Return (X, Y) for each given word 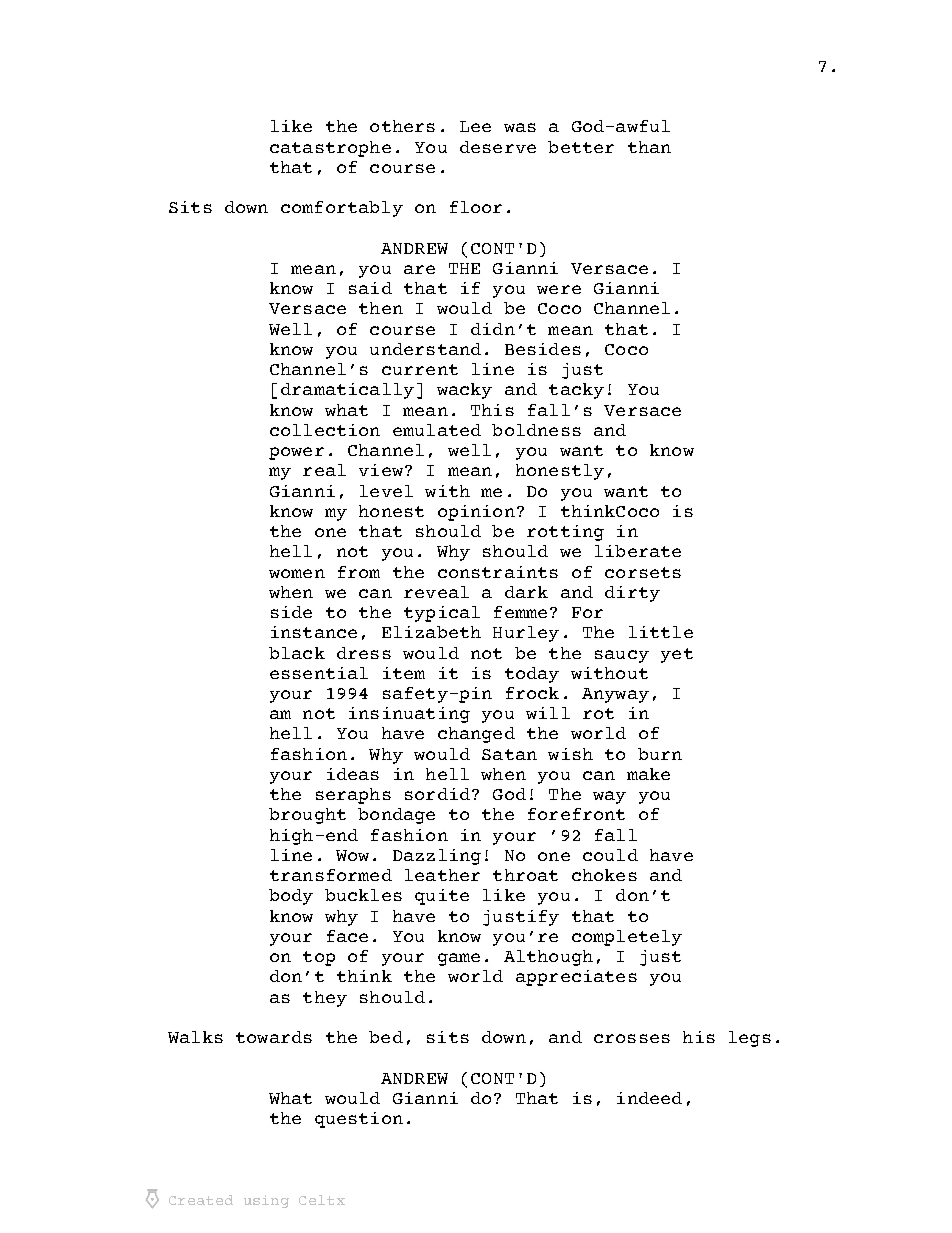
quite (442, 897)
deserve (498, 147)
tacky (576, 391)
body (291, 897)
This (492, 410)
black (297, 653)
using (266, 1201)
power (296, 453)
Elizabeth (431, 632)
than (649, 147)
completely (627, 938)
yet (677, 655)
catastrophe (330, 149)
